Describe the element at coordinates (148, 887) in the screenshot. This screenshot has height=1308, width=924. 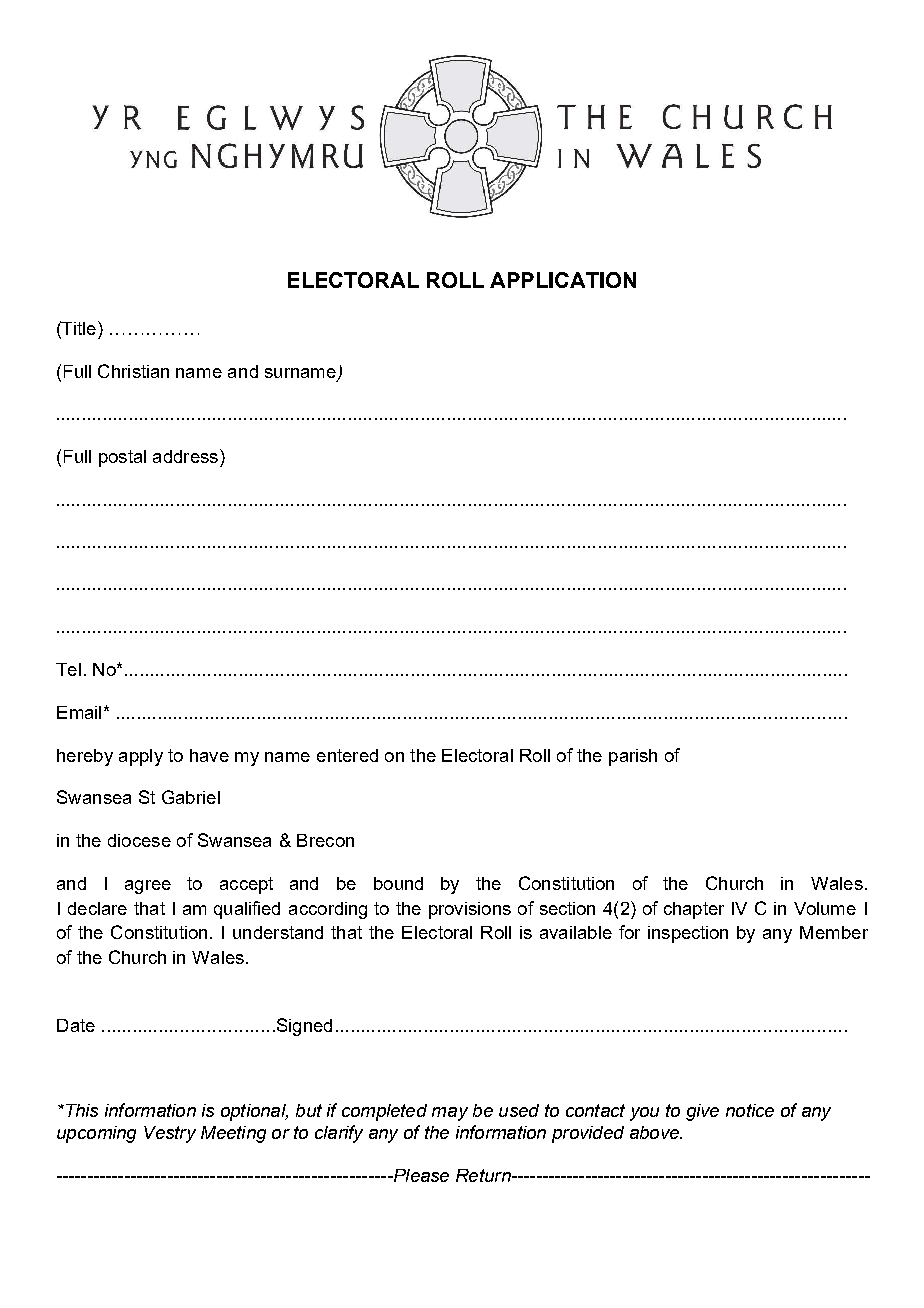
I see `agree` at that location.
